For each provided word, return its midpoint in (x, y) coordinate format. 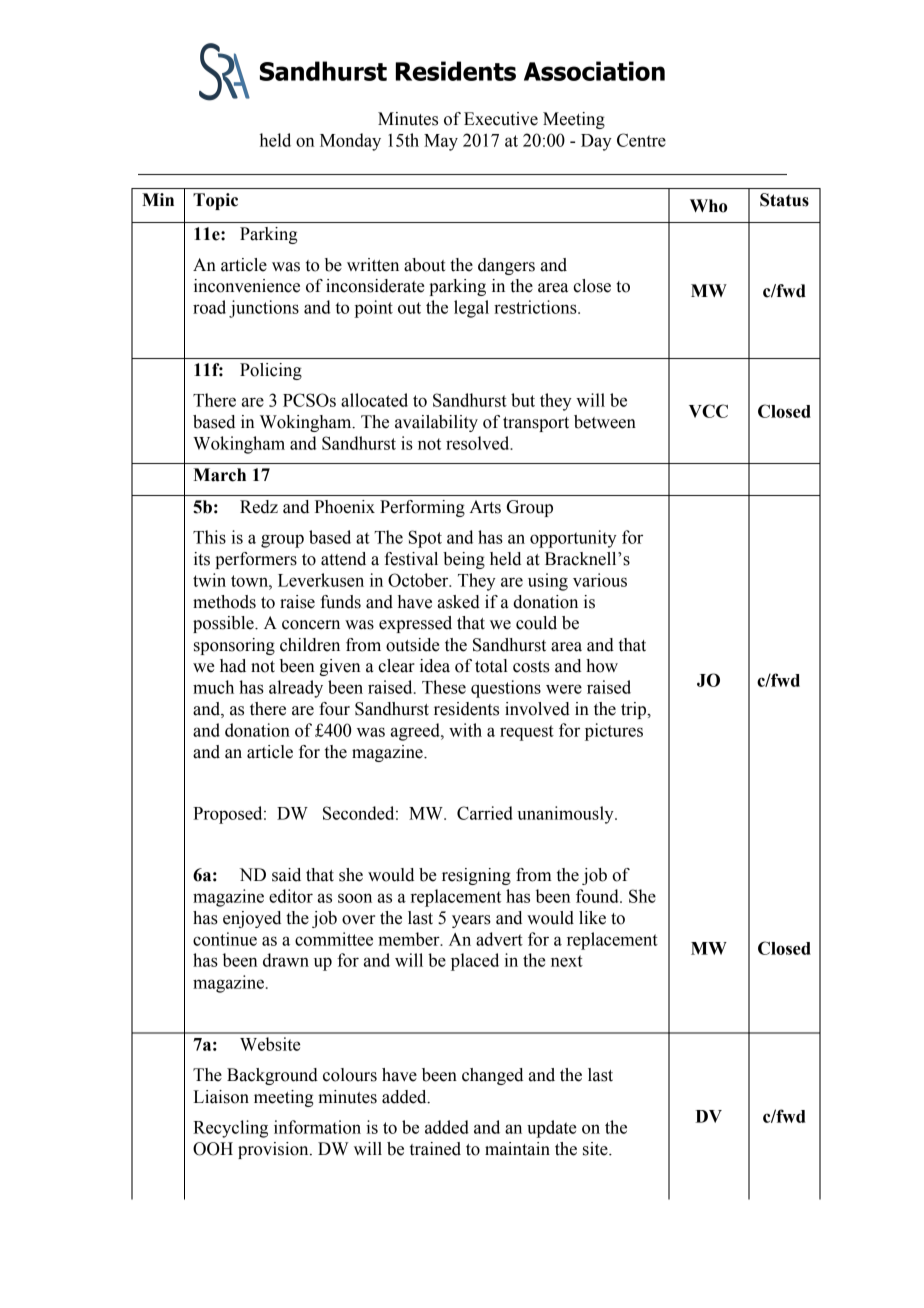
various (600, 580)
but (523, 400)
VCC (708, 411)
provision (274, 1150)
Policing (271, 371)
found (598, 896)
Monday (350, 142)
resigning (476, 876)
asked (459, 602)
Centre (641, 140)
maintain (517, 1149)
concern (311, 625)
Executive (501, 119)
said (286, 875)
